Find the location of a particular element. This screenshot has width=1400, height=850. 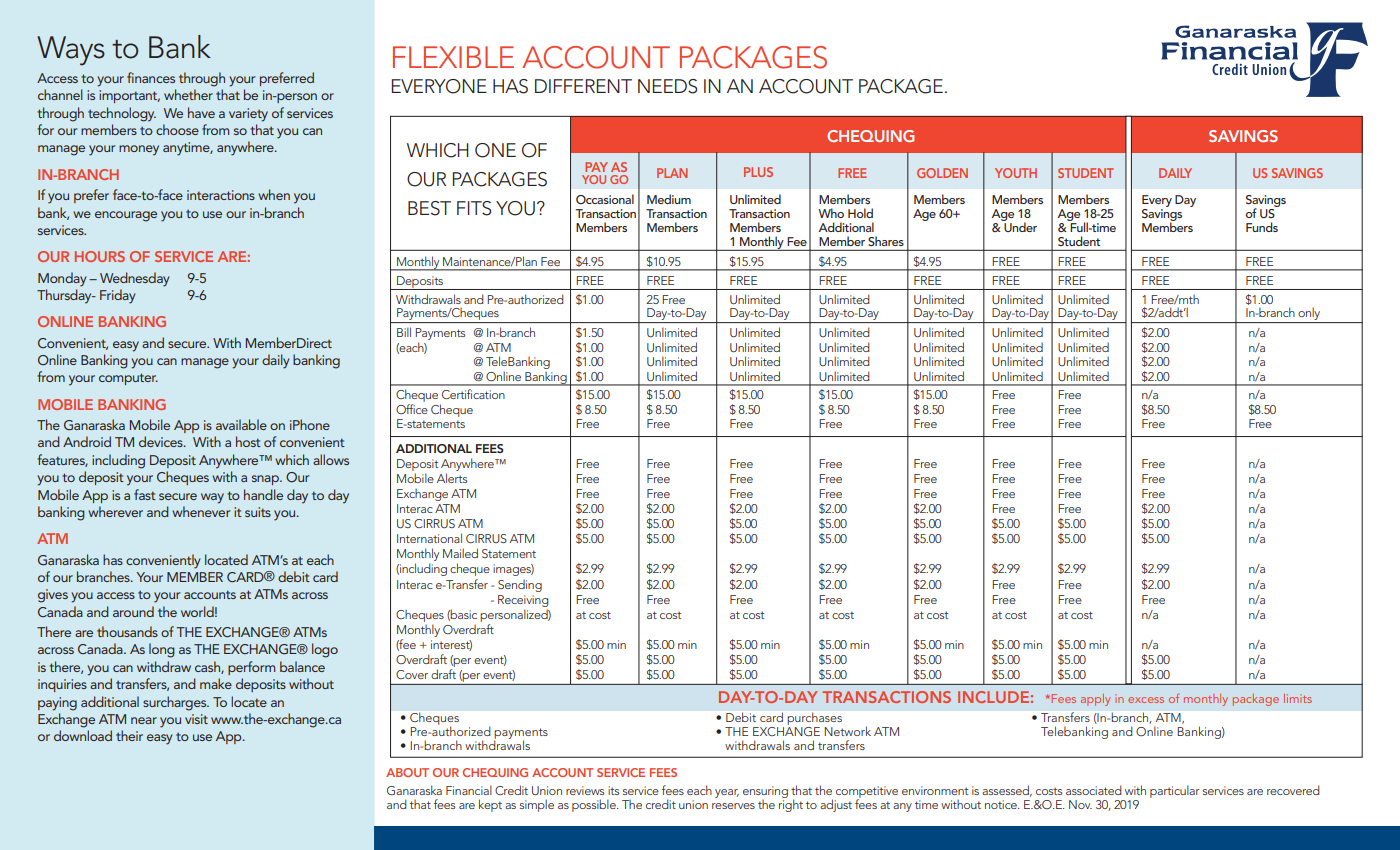

Bill is located at coordinates (404, 332).
